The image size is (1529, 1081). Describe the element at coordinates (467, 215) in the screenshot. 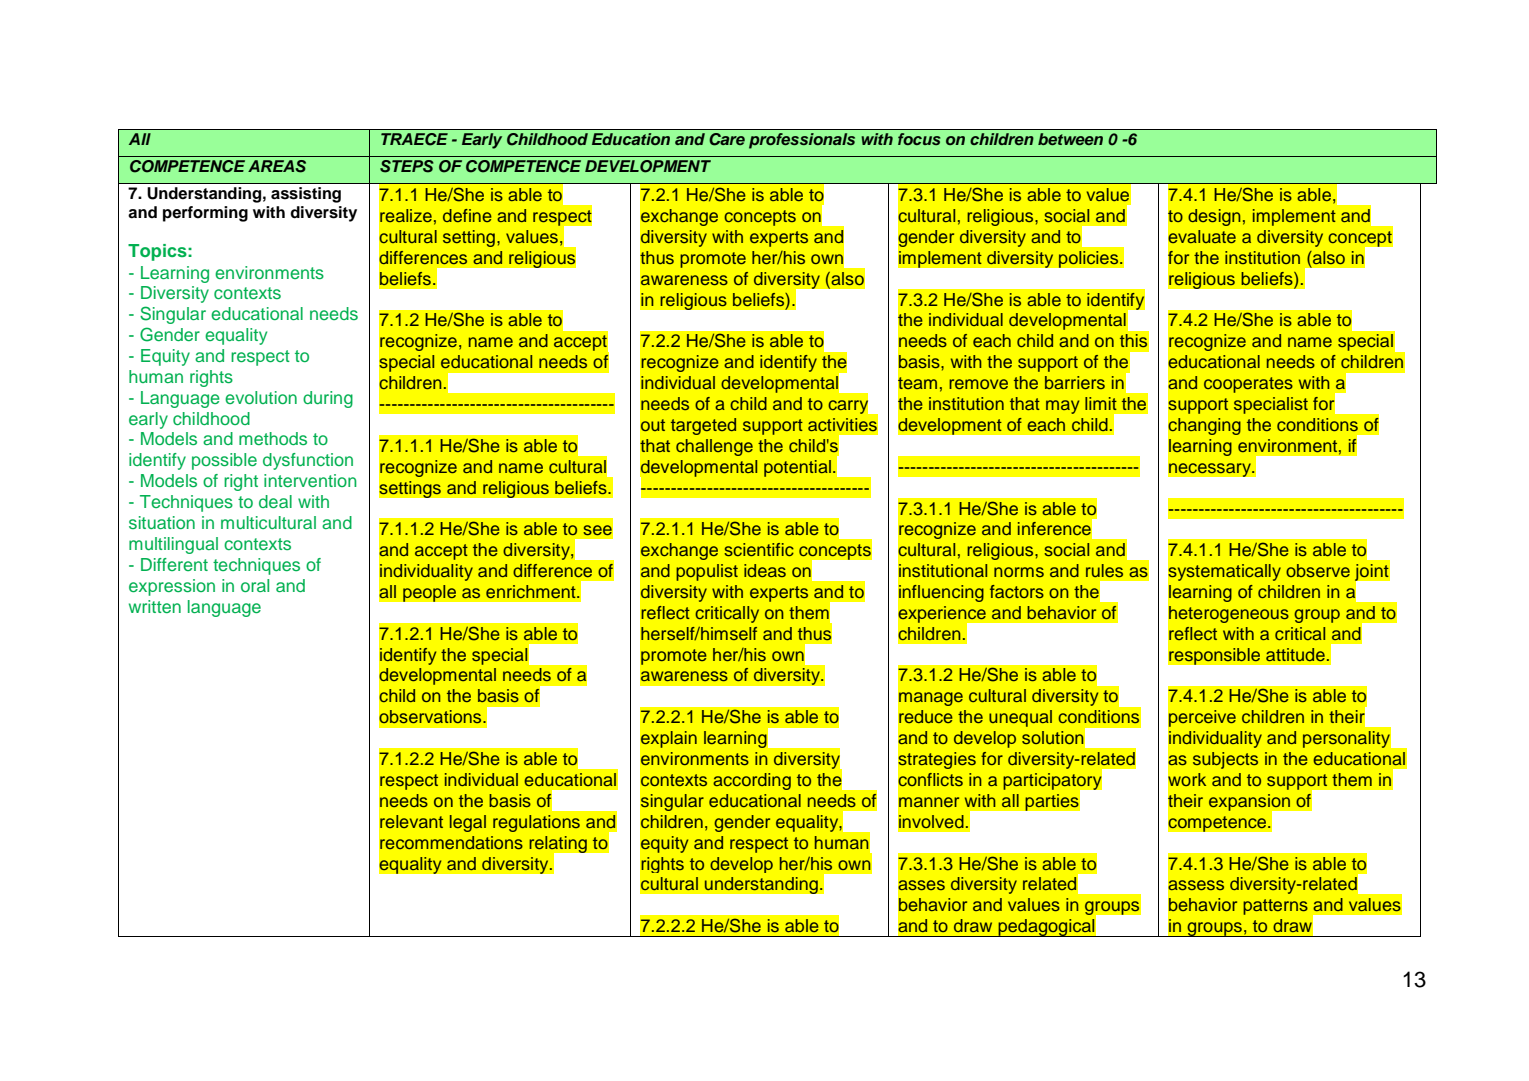

I see `define` at that location.
